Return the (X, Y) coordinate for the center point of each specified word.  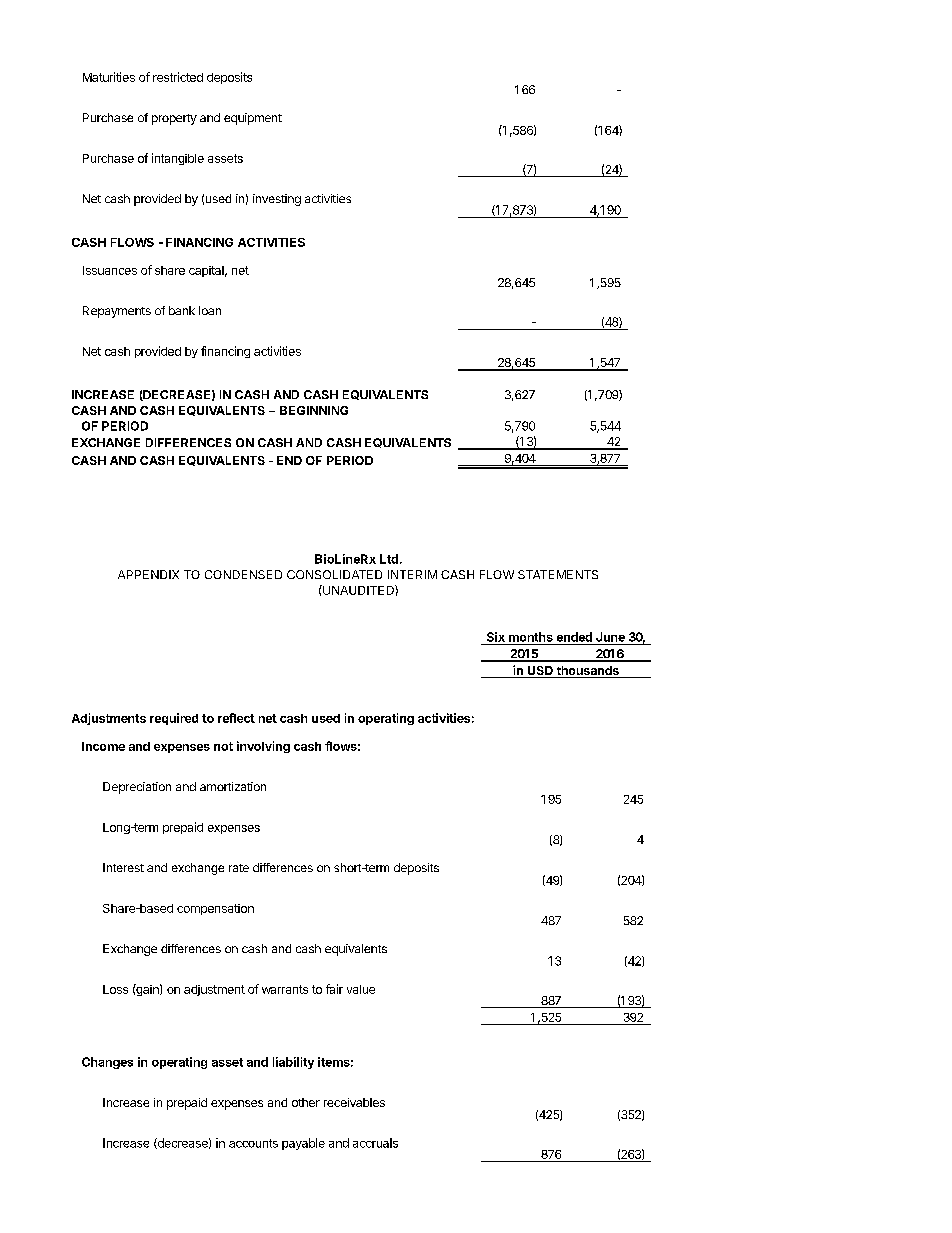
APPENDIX (148, 574)
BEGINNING (314, 410)
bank (182, 310)
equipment (253, 119)
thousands (587, 672)
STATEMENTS (558, 574)
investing (277, 200)
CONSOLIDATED (334, 574)
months (531, 637)
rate (239, 868)
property (174, 119)
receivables (354, 1102)
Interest (123, 867)
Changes (107, 1063)
